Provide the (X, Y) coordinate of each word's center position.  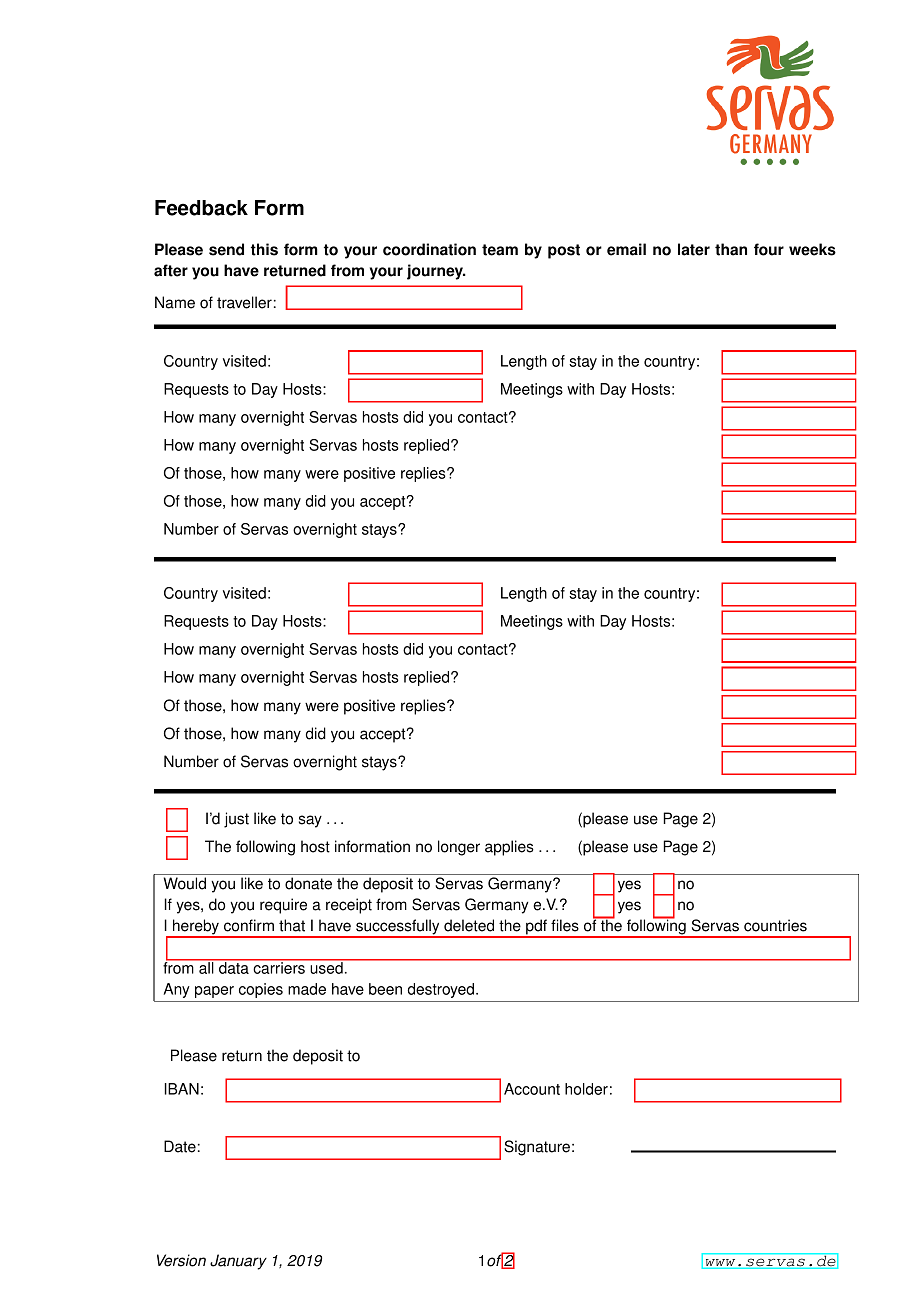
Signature (537, 1148)
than (731, 249)
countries (775, 925)
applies (509, 848)
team (500, 250)
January (238, 1262)
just (236, 820)
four (769, 249)
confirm (249, 925)
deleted (469, 925)
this (264, 249)
